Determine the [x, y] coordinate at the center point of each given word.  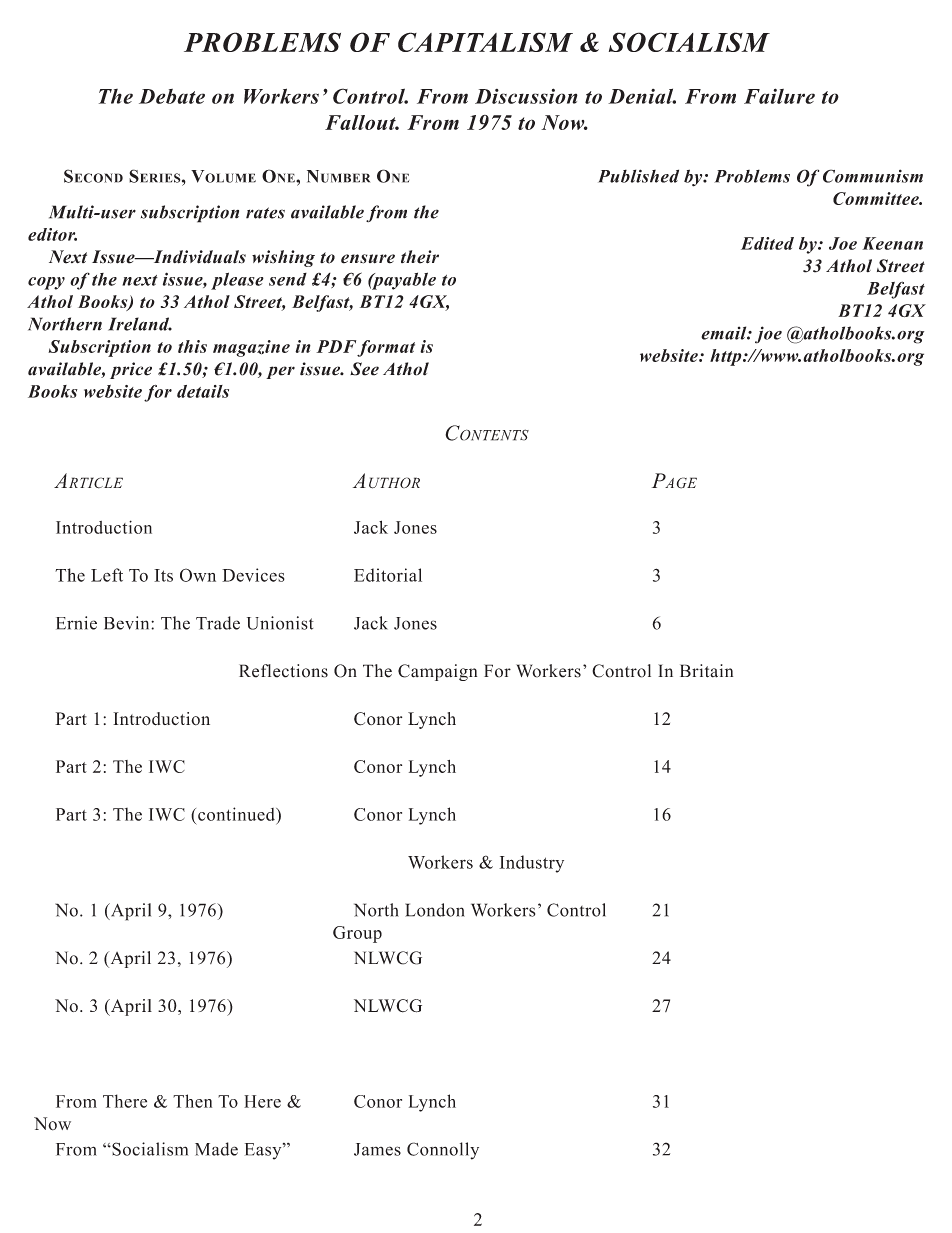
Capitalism [485, 42]
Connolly [443, 1151]
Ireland [140, 324]
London [435, 910]
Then [192, 1101]
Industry [531, 864]
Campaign [437, 672]
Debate [172, 96]
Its [163, 575]
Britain [706, 671]
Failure [779, 96]
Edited [767, 243]
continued [237, 814]
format [386, 348]
